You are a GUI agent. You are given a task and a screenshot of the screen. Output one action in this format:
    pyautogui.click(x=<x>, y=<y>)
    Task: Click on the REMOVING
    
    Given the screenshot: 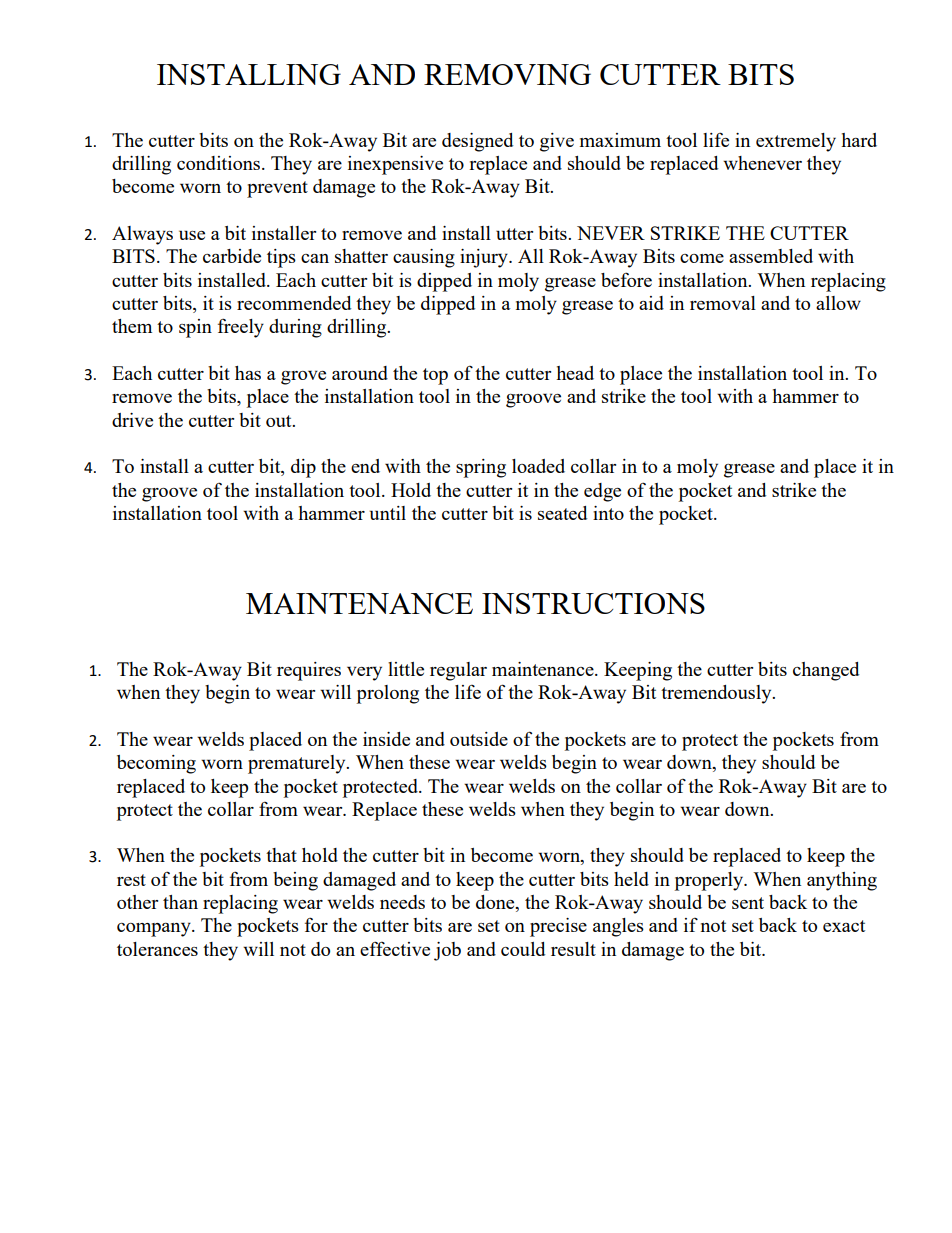 What is the action you would take?
    pyautogui.click(x=507, y=74)
